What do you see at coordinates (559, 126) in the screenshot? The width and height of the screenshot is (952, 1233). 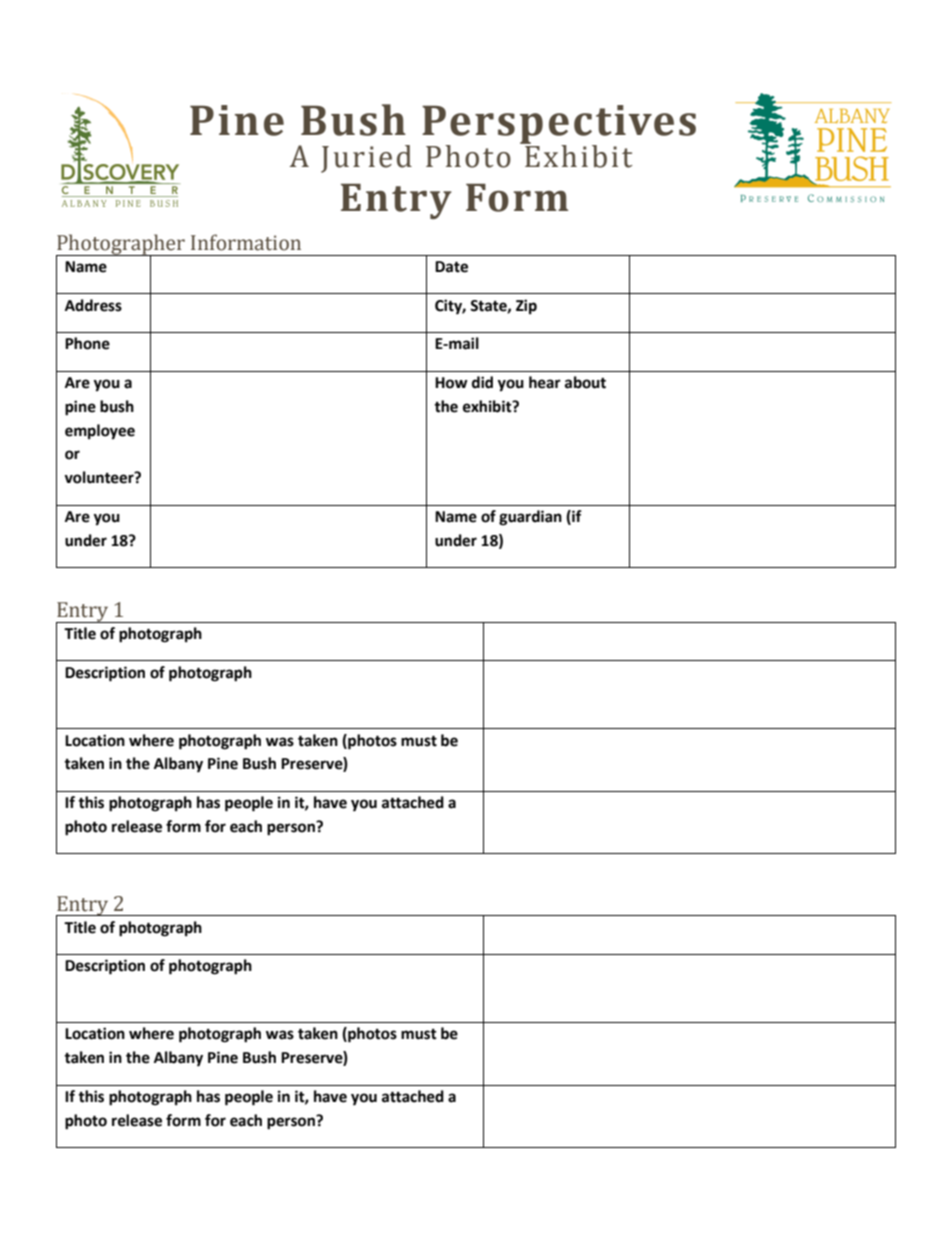 I see `Perspectives` at bounding box center [559, 126].
